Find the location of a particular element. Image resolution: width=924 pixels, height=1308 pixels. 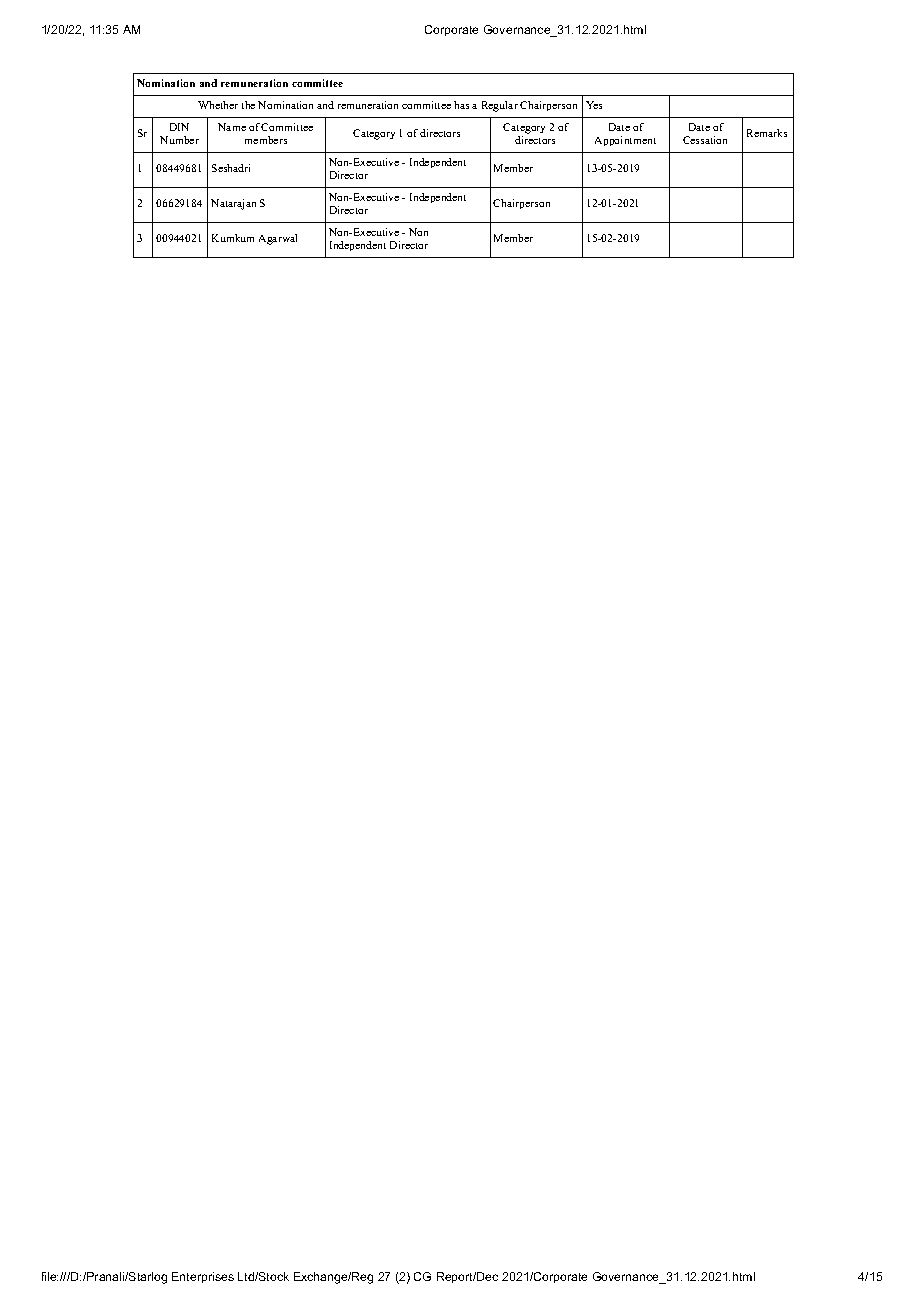

Cessation is located at coordinates (705, 140).
